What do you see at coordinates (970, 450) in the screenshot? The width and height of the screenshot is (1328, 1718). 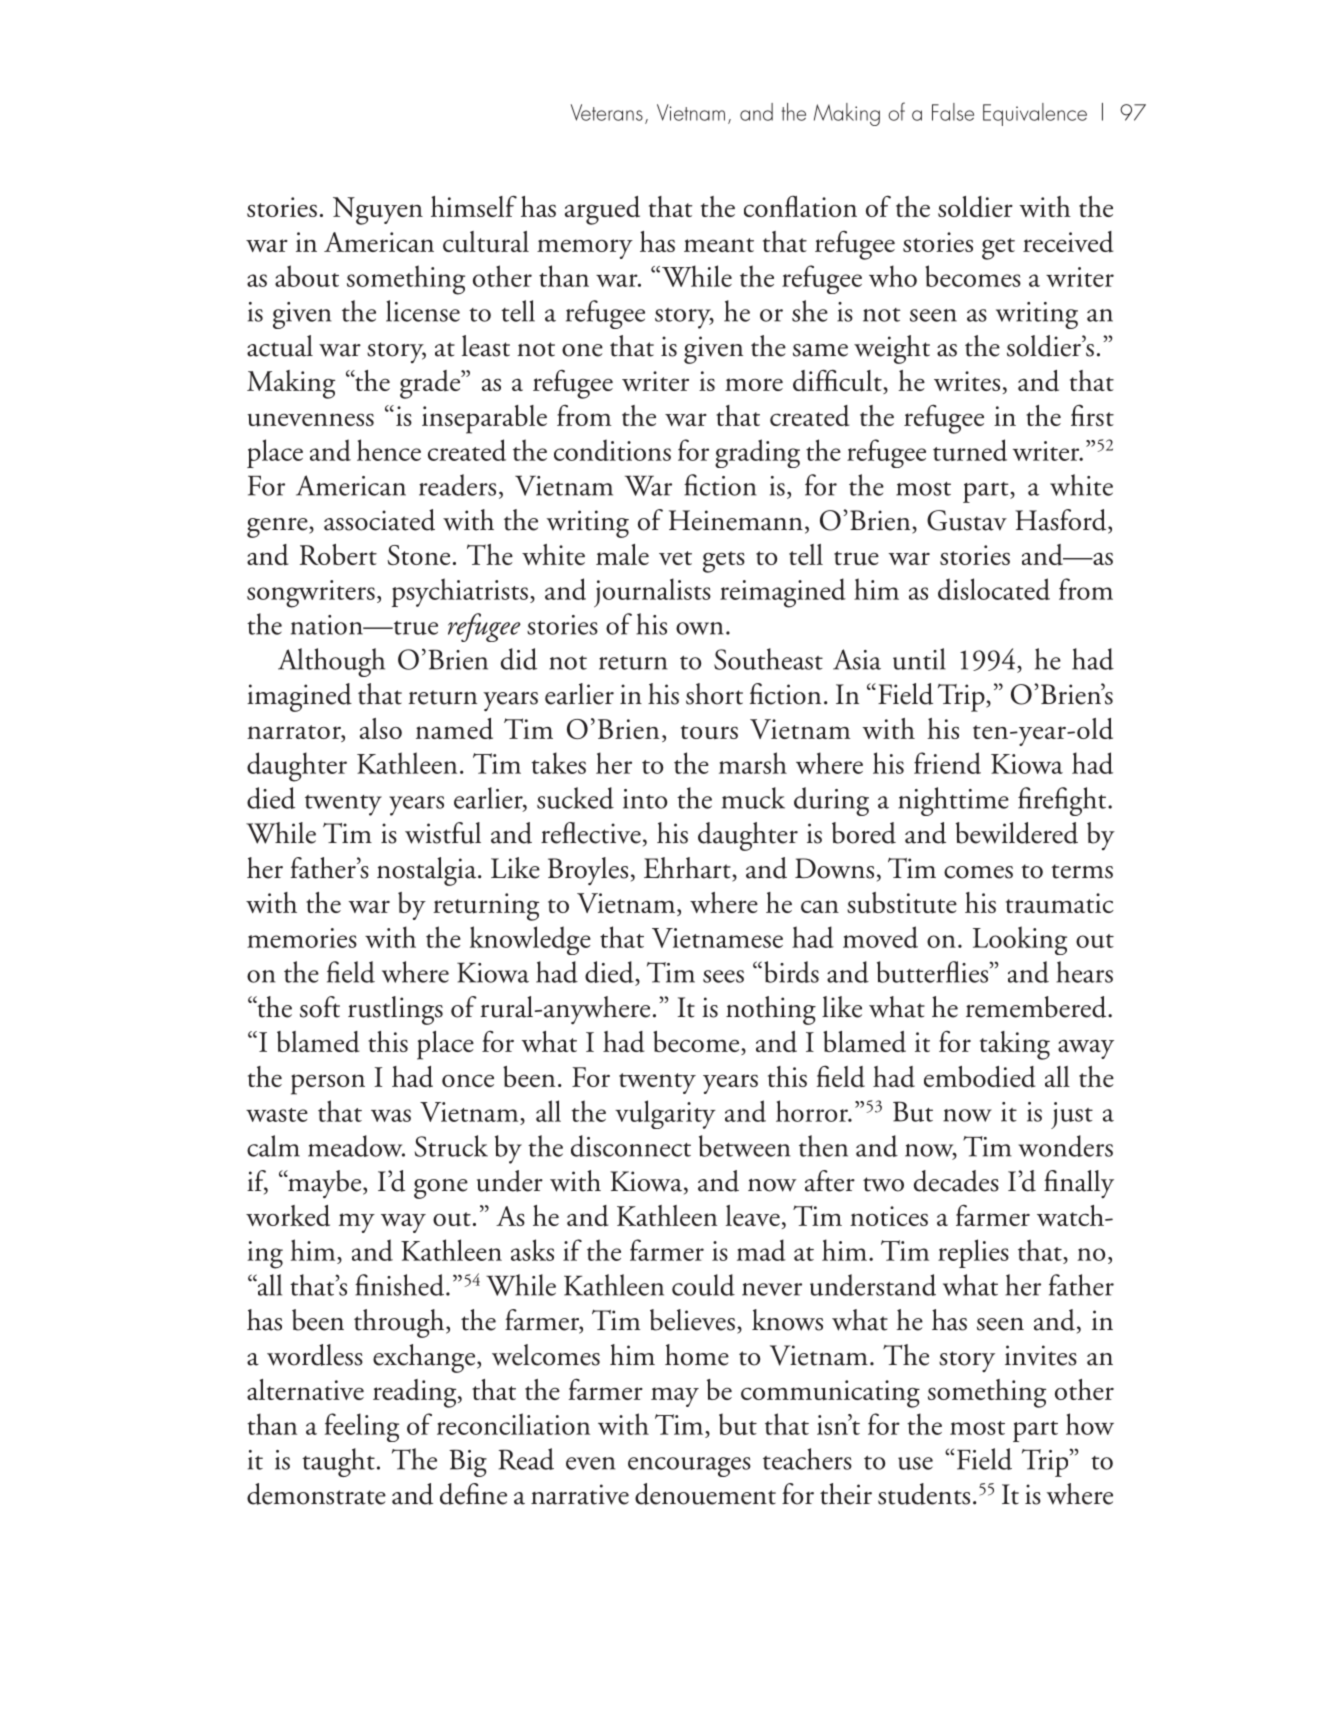 I see `turned` at bounding box center [970, 450].
